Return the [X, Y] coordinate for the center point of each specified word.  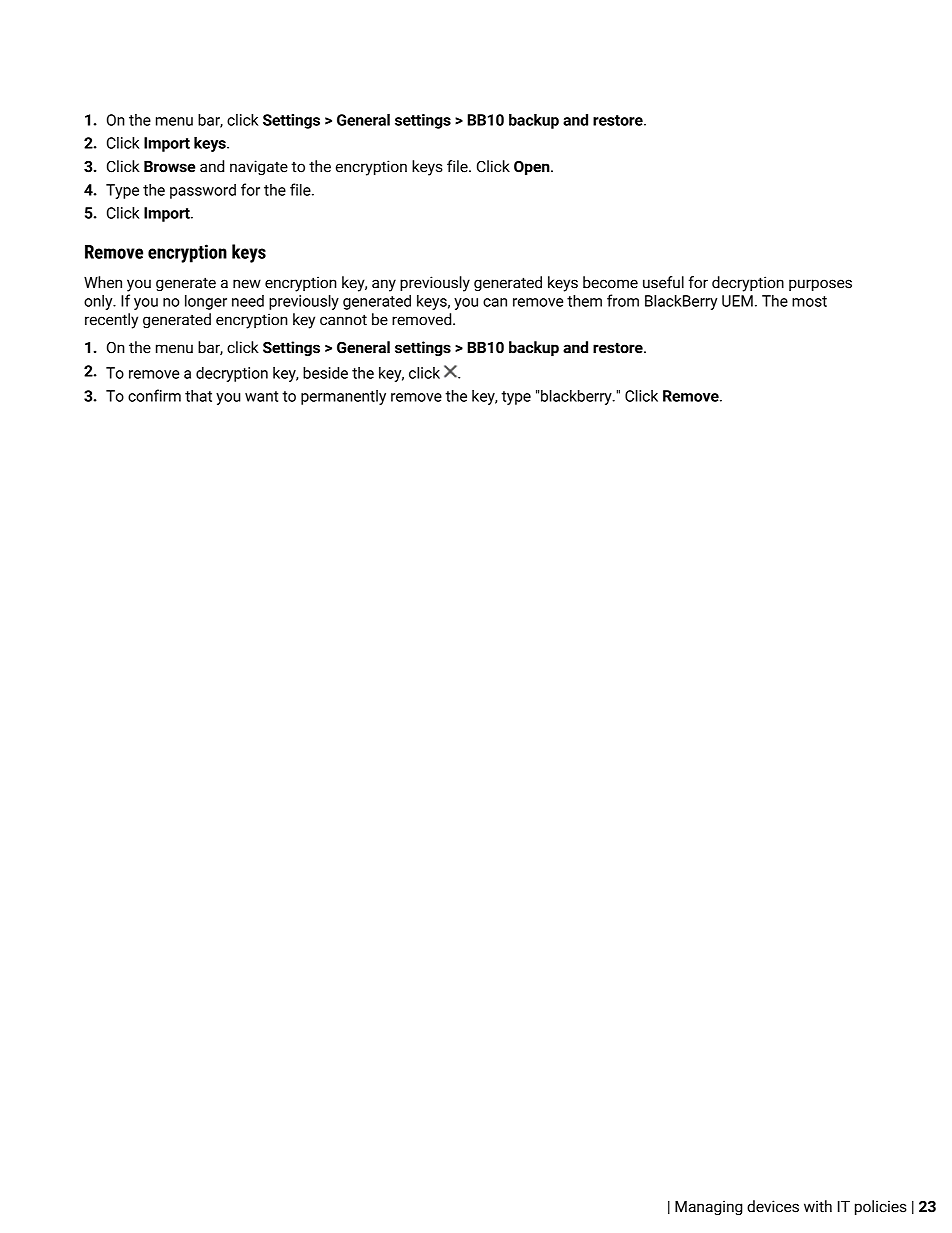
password [203, 191]
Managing [709, 1207]
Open [533, 168]
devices [773, 1206]
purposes [820, 285]
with [818, 1206]
